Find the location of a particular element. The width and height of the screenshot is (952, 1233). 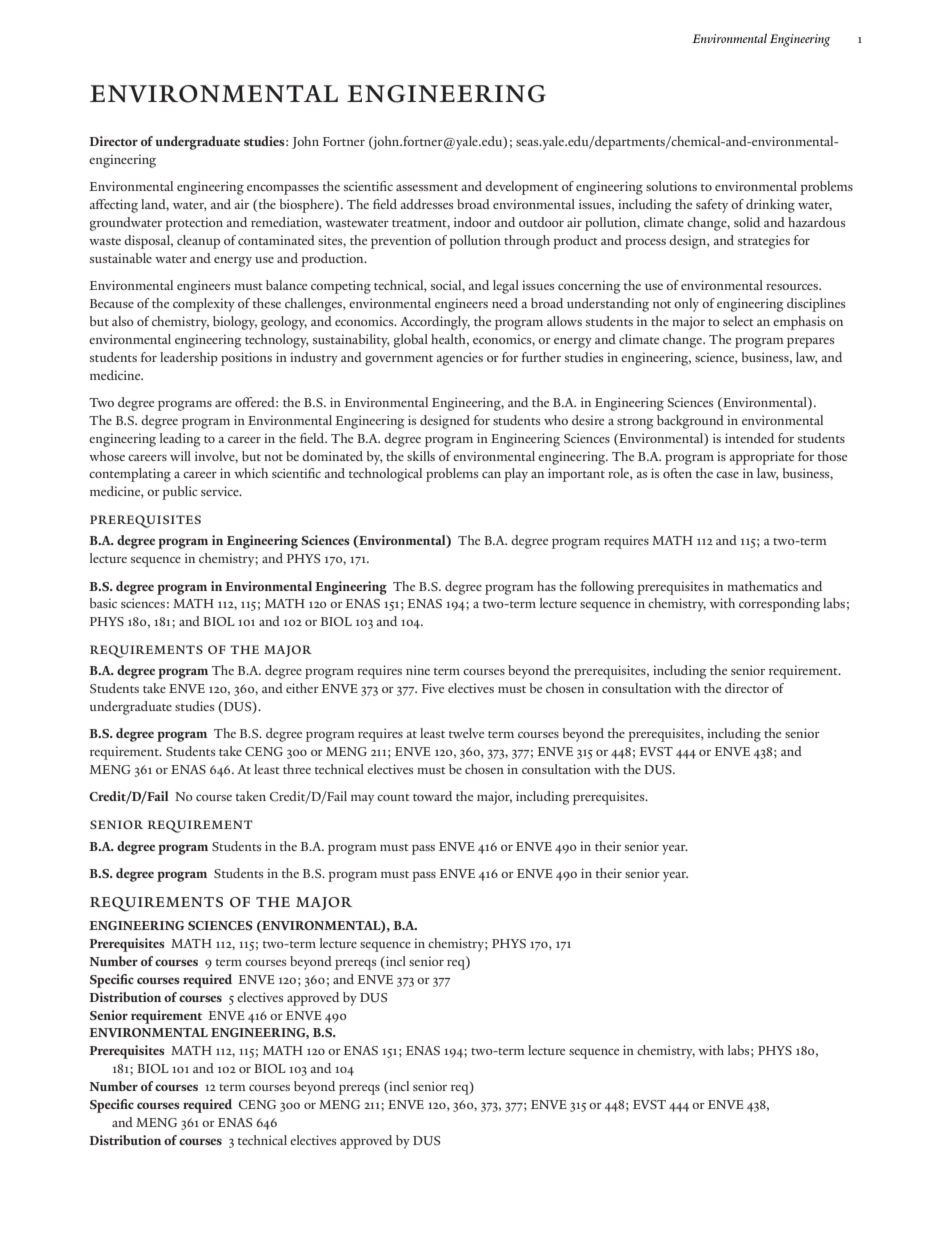

drinking is located at coordinates (770, 206).
